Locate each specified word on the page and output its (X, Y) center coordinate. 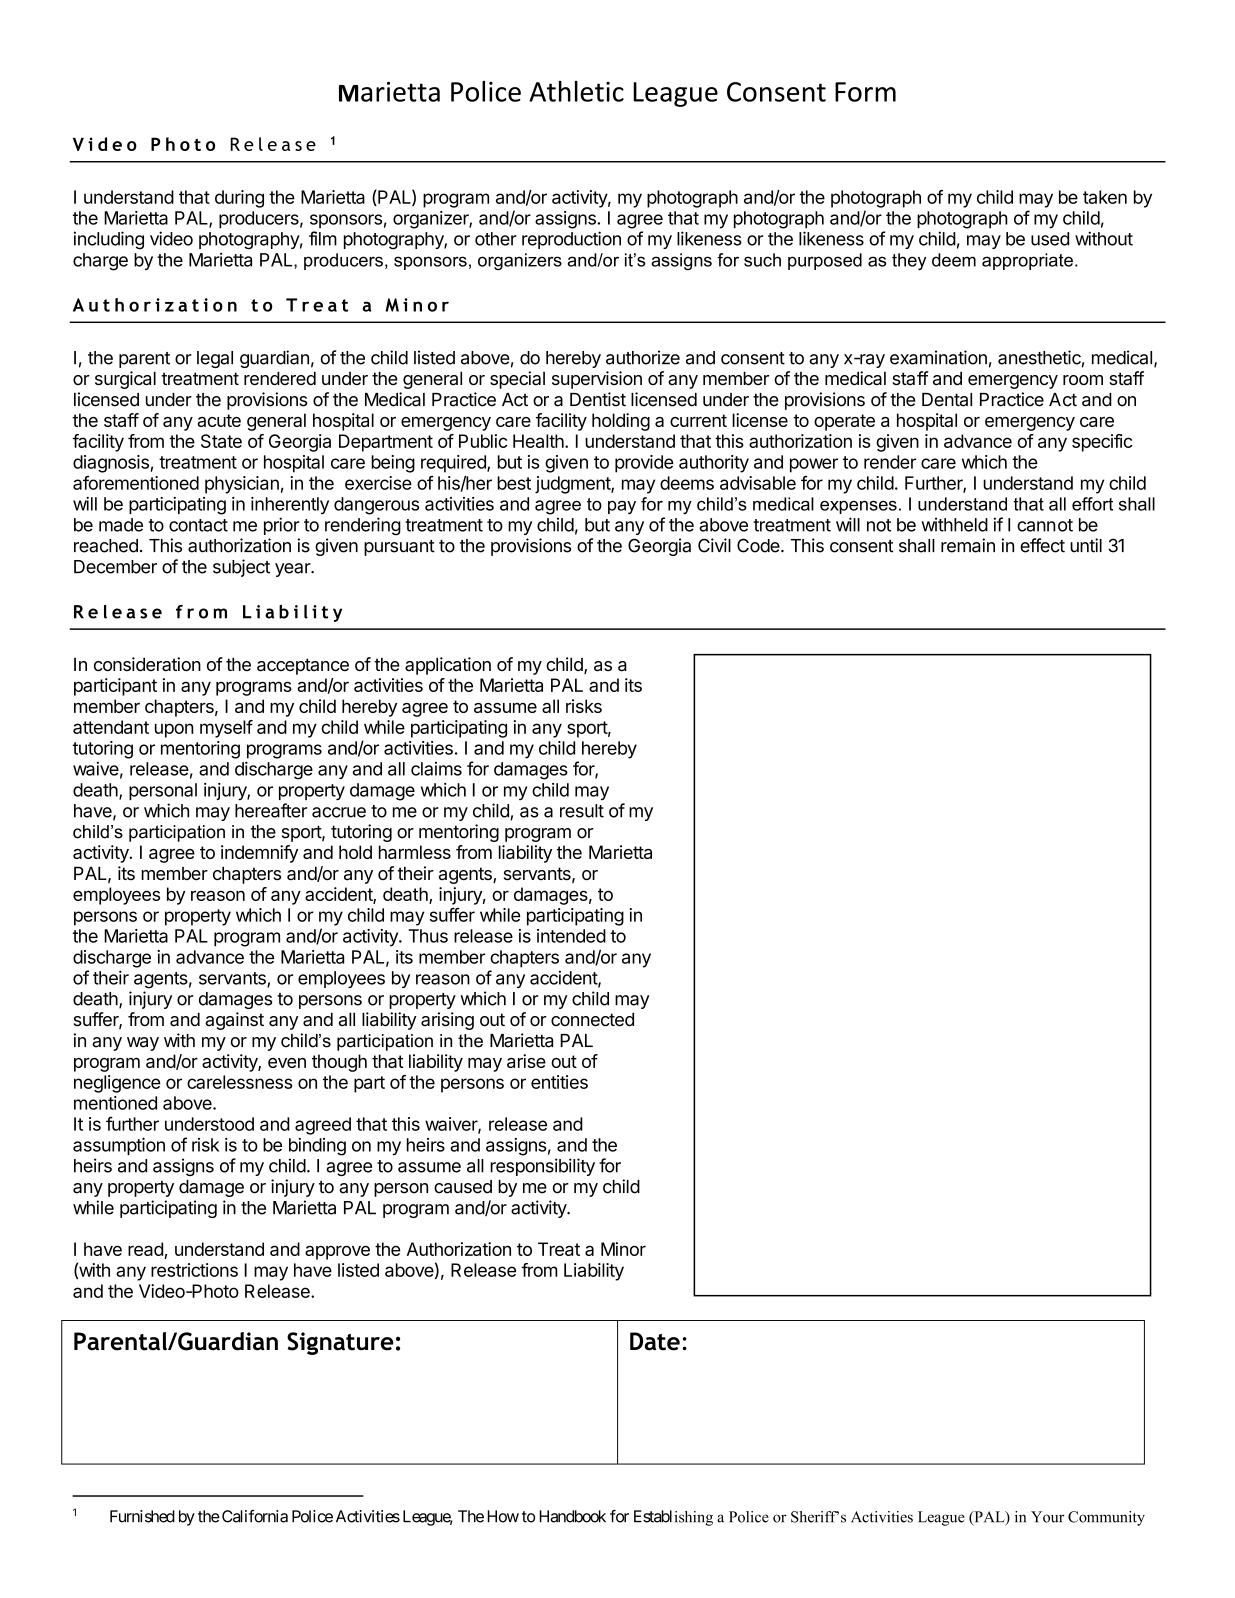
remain (968, 545)
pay (622, 508)
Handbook (572, 1516)
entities (559, 1082)
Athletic (576, 91)
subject (241, 568)
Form (865, 92)
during (239, 199)
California (253, 1516)
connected (592, 1019)
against (234, 1021)
